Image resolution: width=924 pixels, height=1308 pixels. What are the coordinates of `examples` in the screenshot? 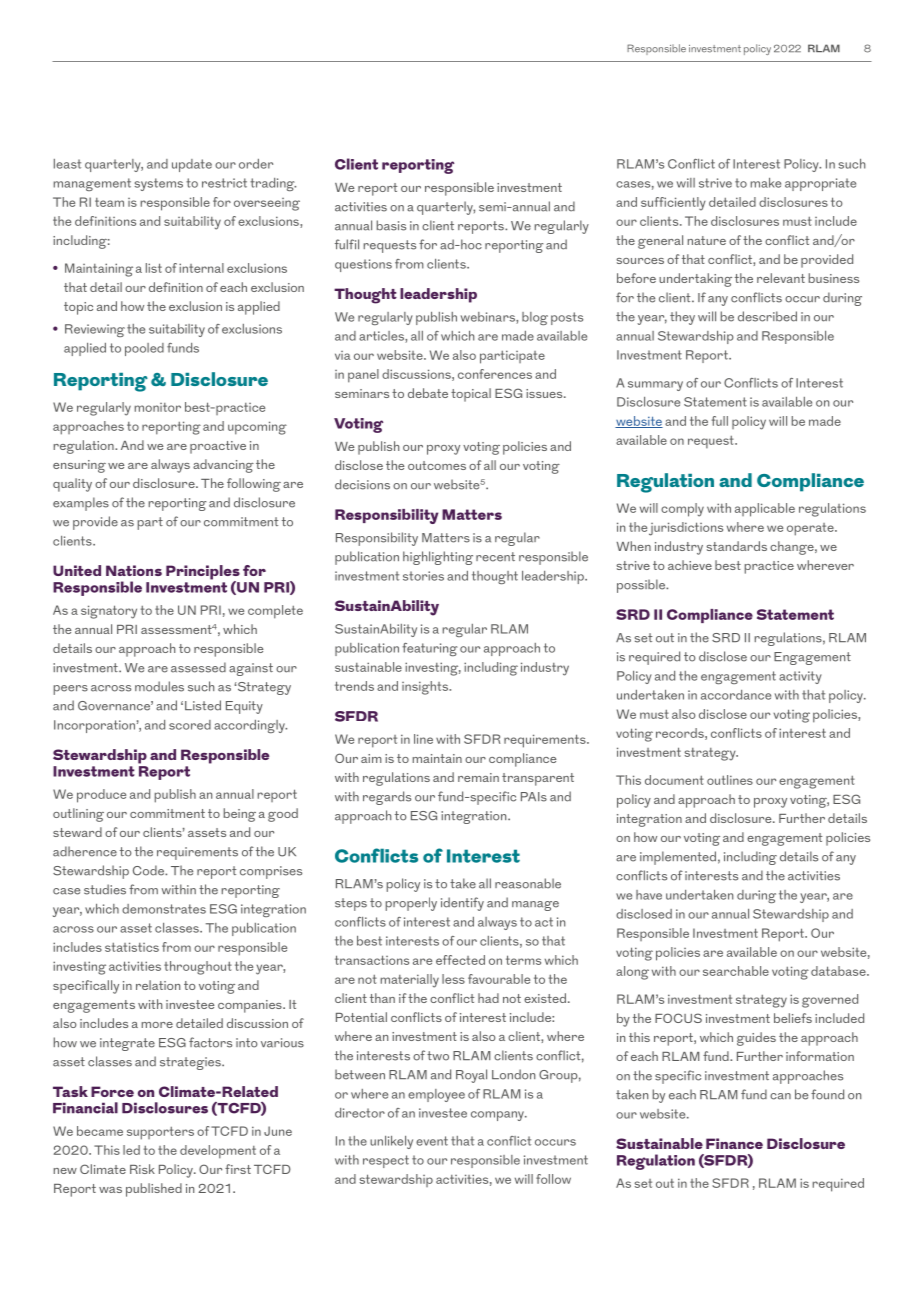 It's located at (81, 504).
